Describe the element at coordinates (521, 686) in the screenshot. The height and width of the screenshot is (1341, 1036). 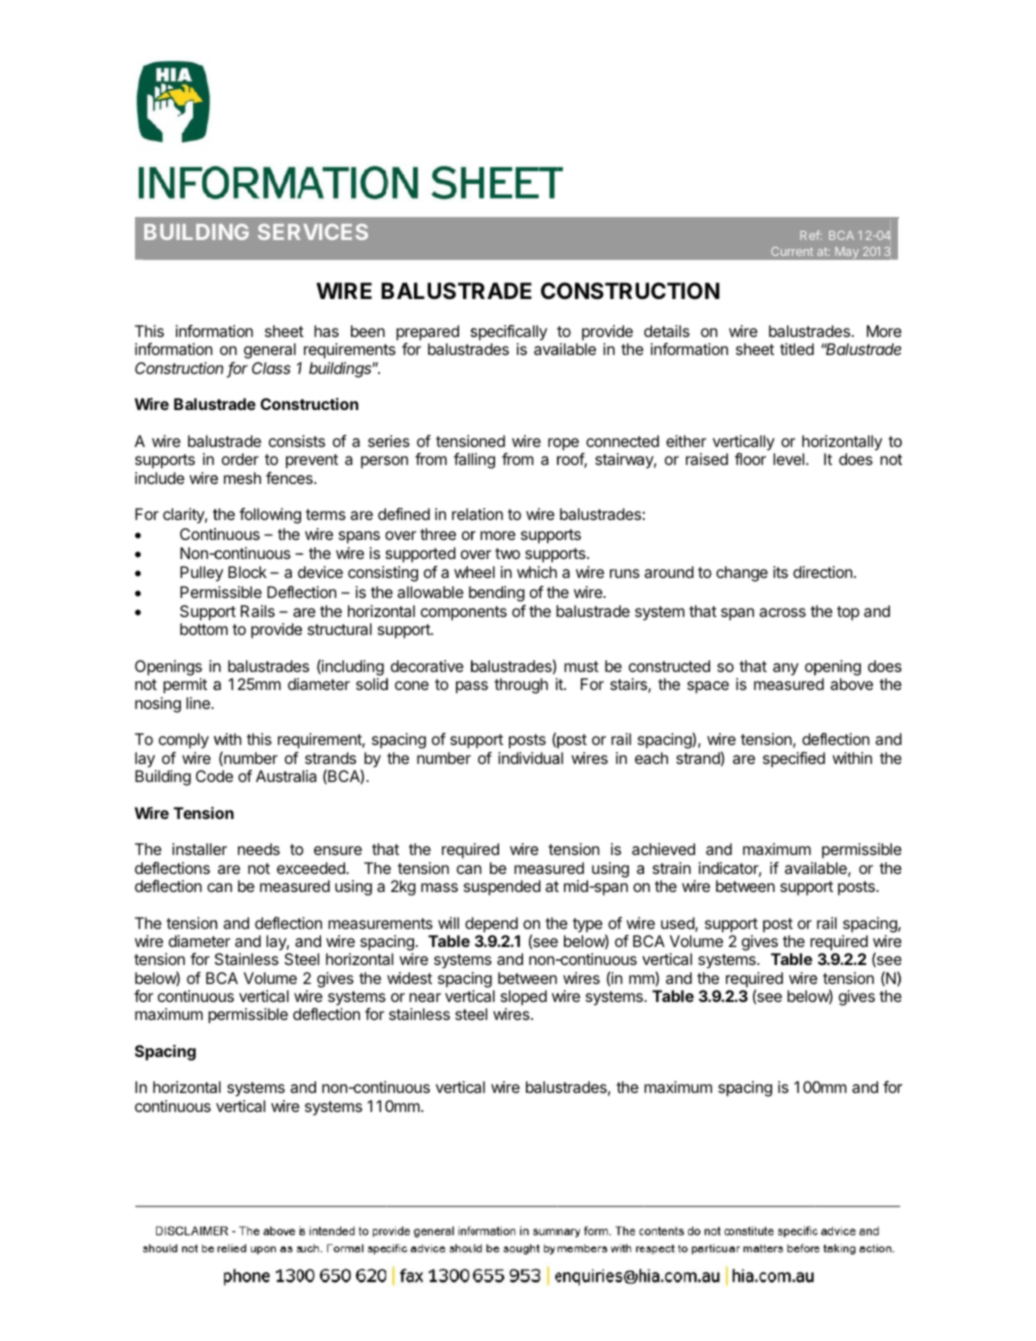
I see `through` at that location.
